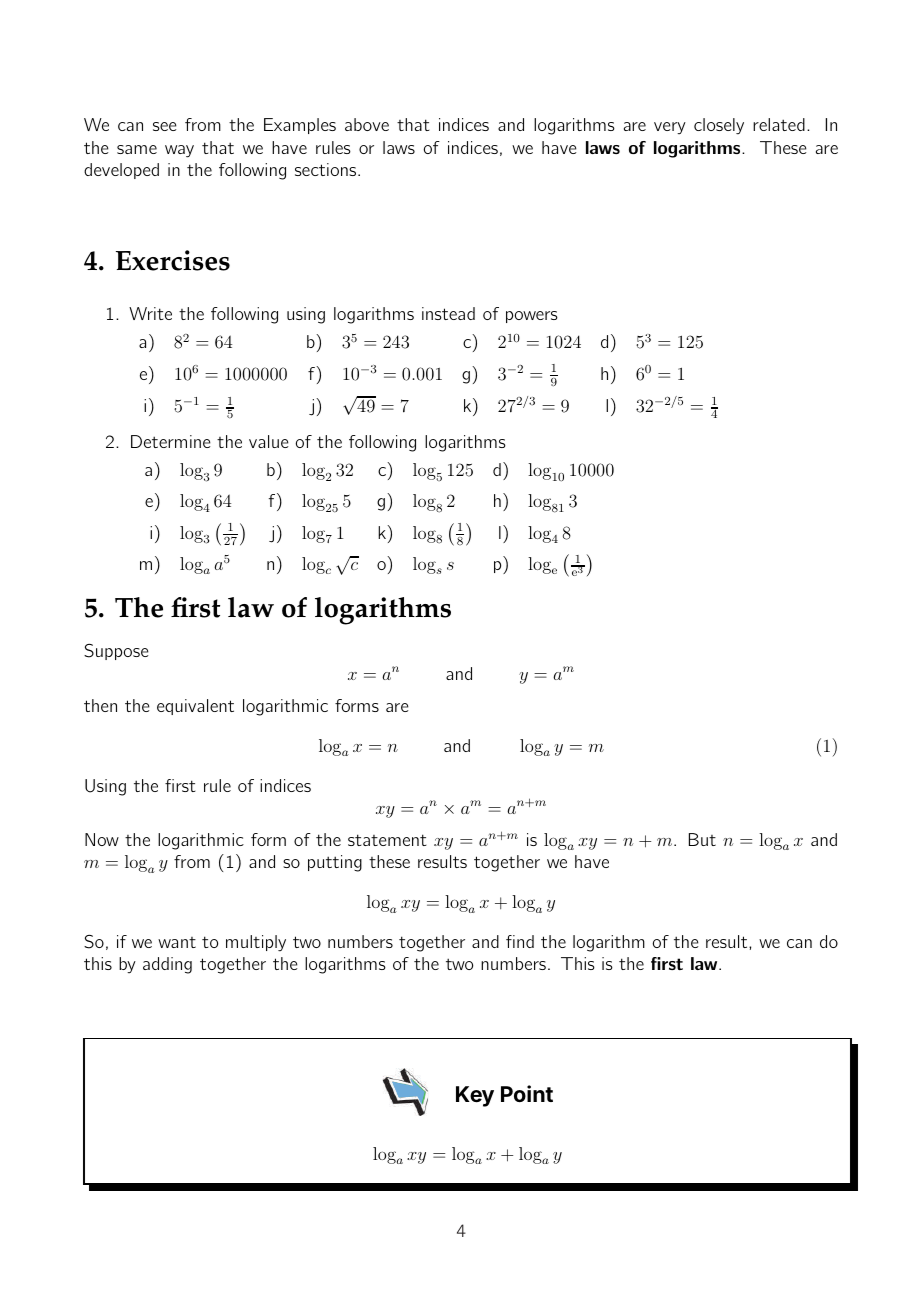 This screenshot has height=1308, width=924. What do you see at coordinates (195, 707) in the screenshot?
I see `equivalent` at bounding box center [195, 707].
